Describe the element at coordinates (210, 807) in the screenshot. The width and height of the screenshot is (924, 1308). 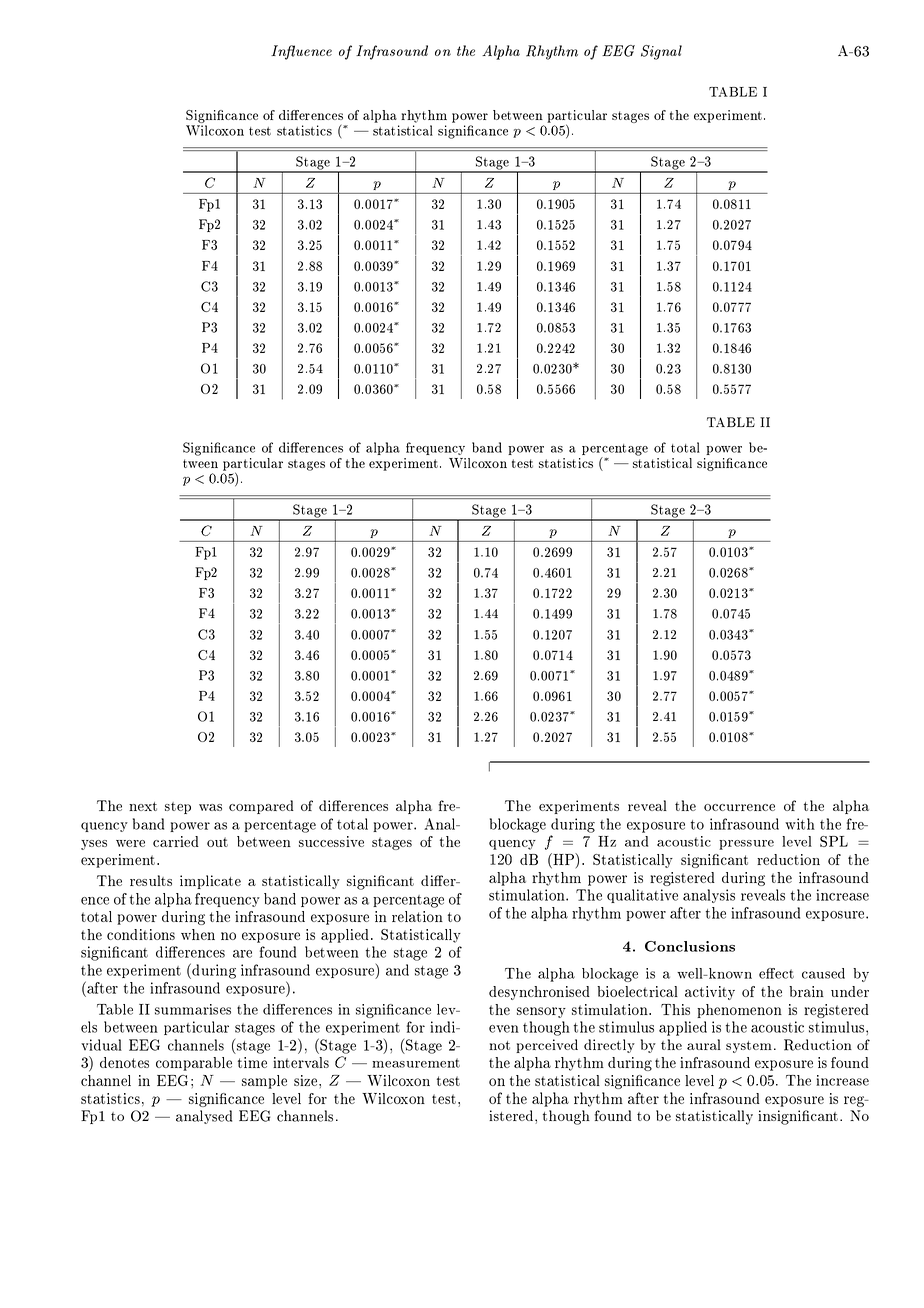
I see `was` at that location.
